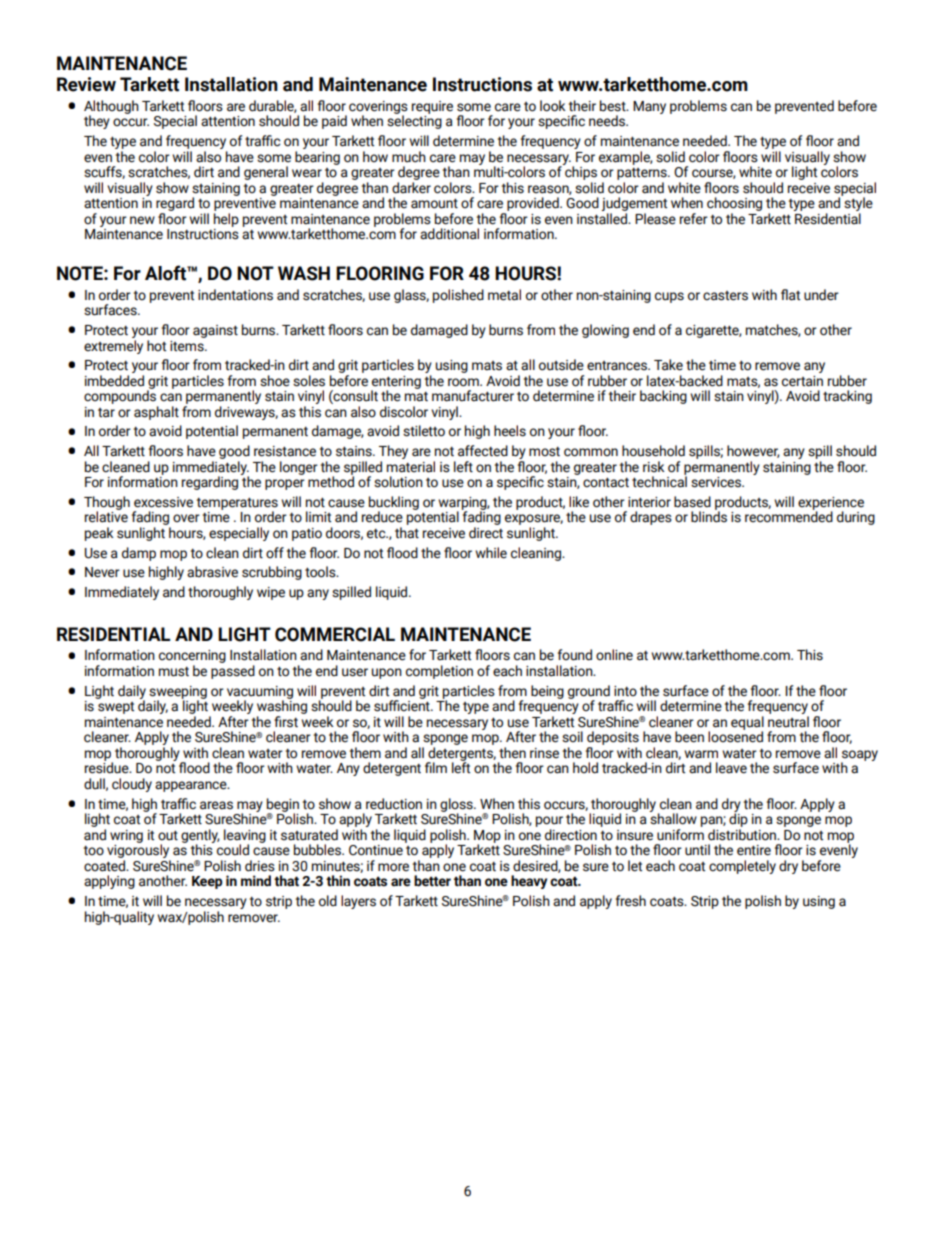 The height and width of the page is (1233, 952). Describe the element at coordinates (439, 672) in the page. I see `completion` at that location.
